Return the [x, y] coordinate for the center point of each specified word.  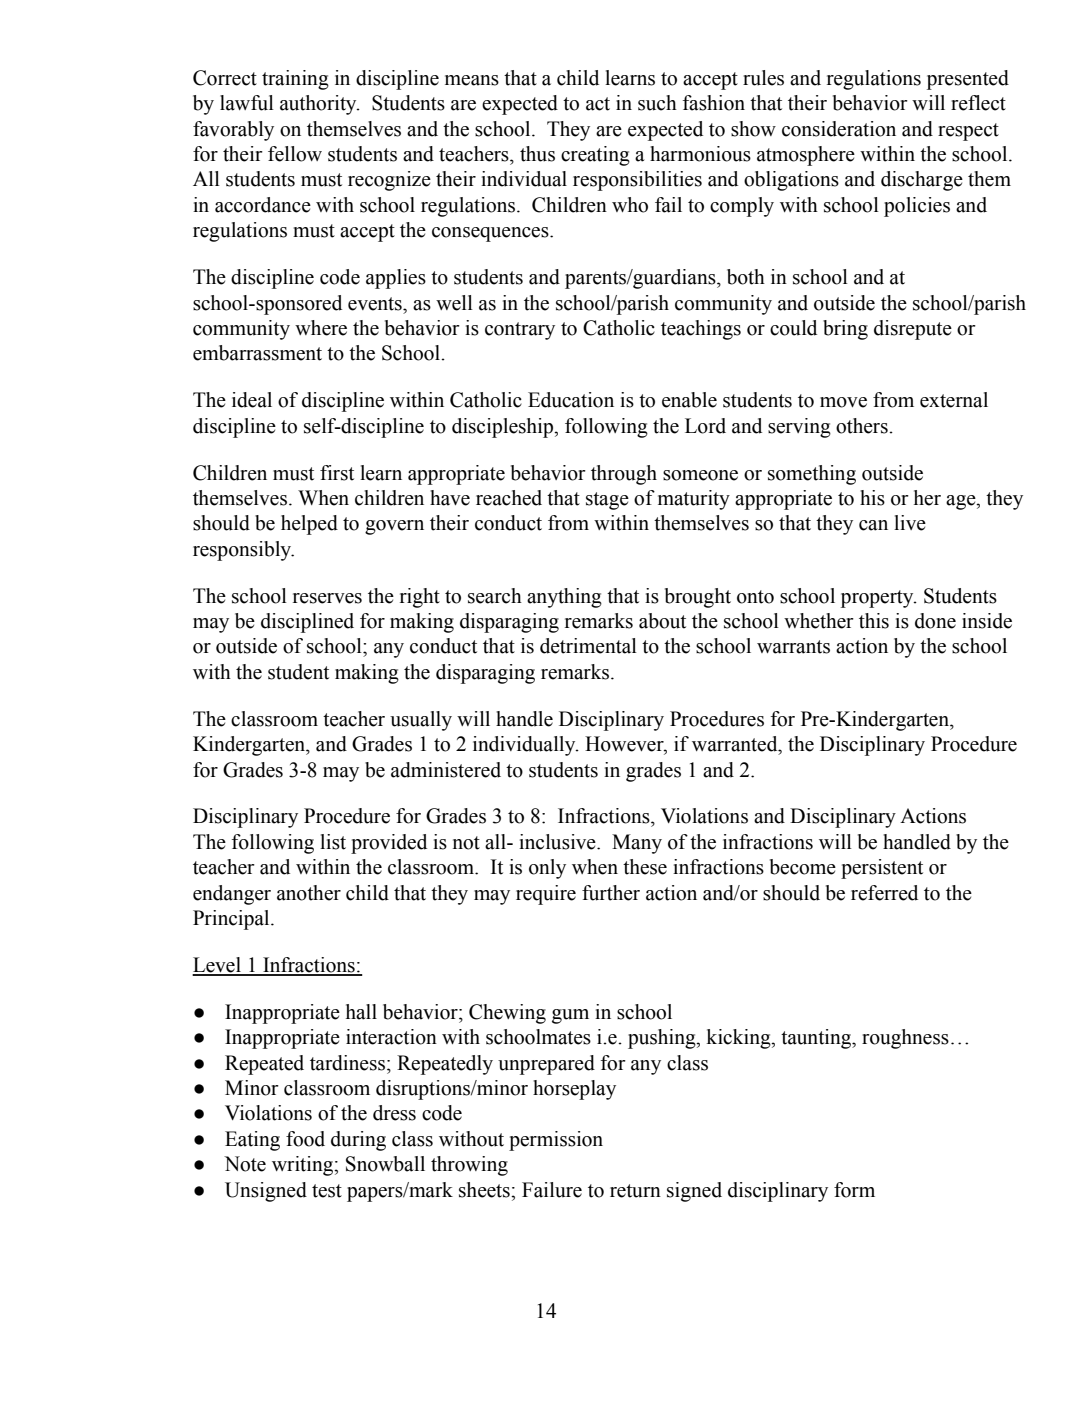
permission [556, 1141]
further [611, 893]
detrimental [588, 646]
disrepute [913, 330]
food [305, 1139]
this [874, 621]
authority [319, 105]
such [657, 103]
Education [571, 400]
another [309, 893]
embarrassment [257, 353]
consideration [839, 129]
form [854, 1190]
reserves [327, 598]
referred [884, 893]
